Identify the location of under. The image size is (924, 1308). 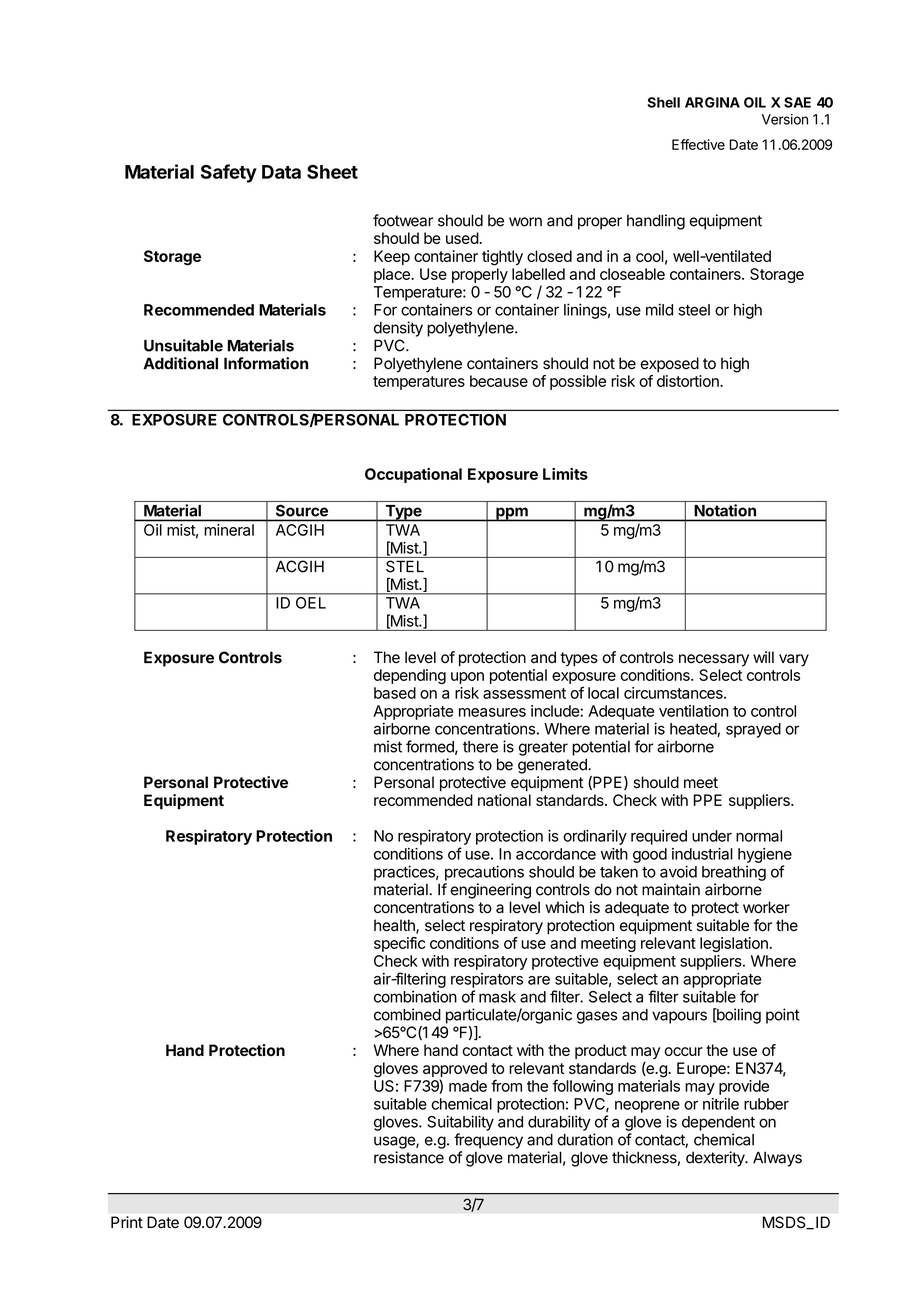
(712, 836).
